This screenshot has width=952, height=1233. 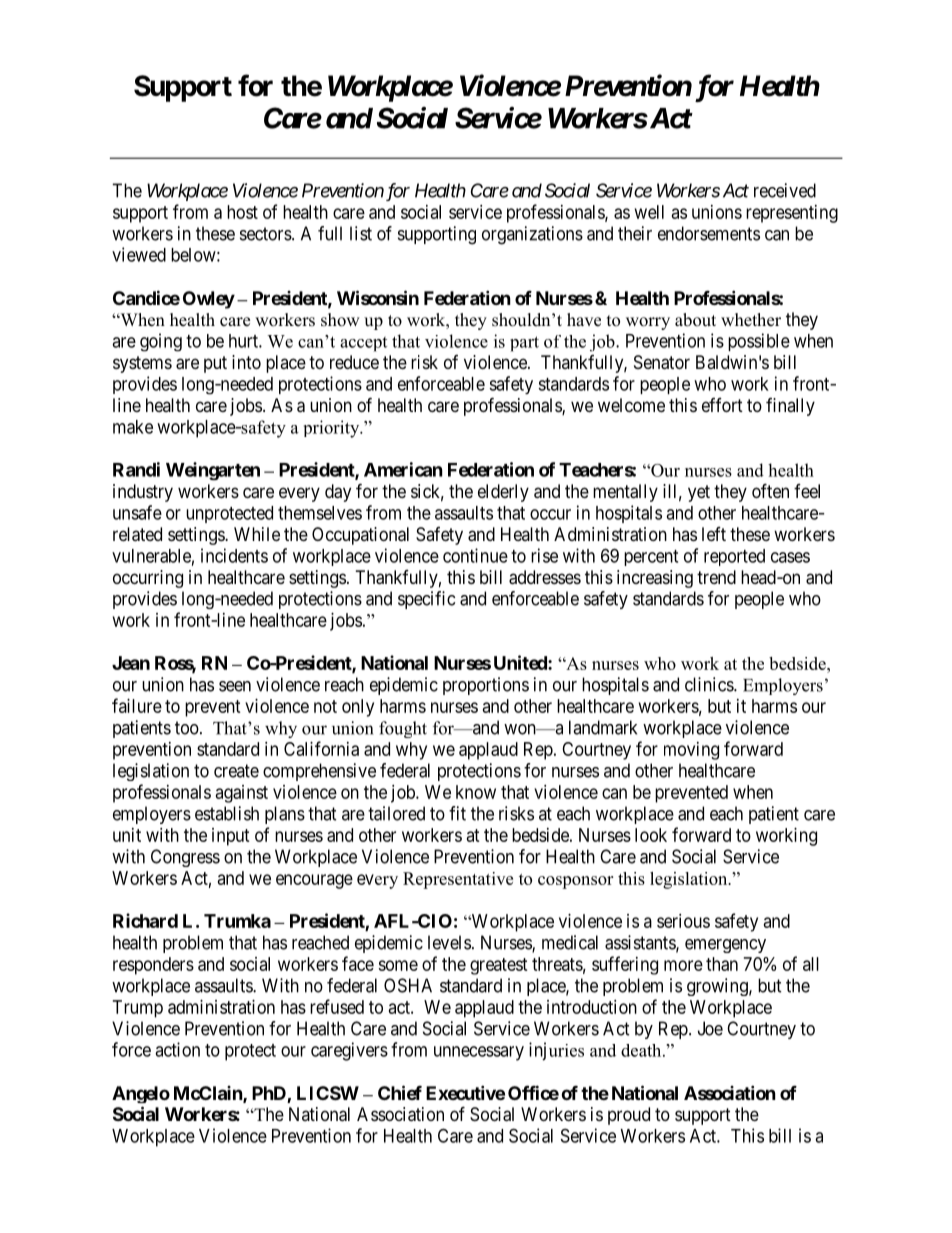 I want to click on organizations, so click(x=532, y=235).
